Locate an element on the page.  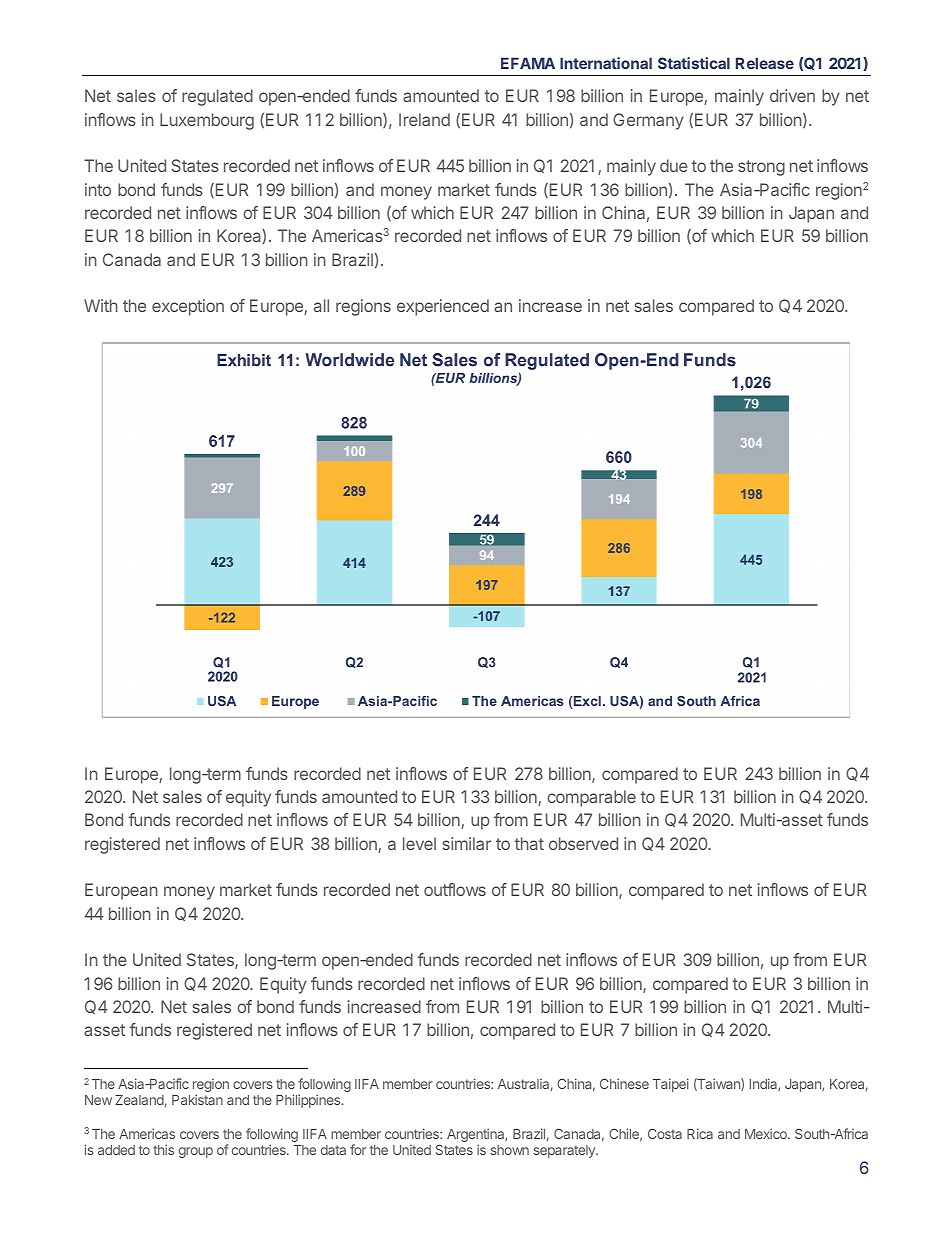
comparable is located at coordinates (591, 798).
